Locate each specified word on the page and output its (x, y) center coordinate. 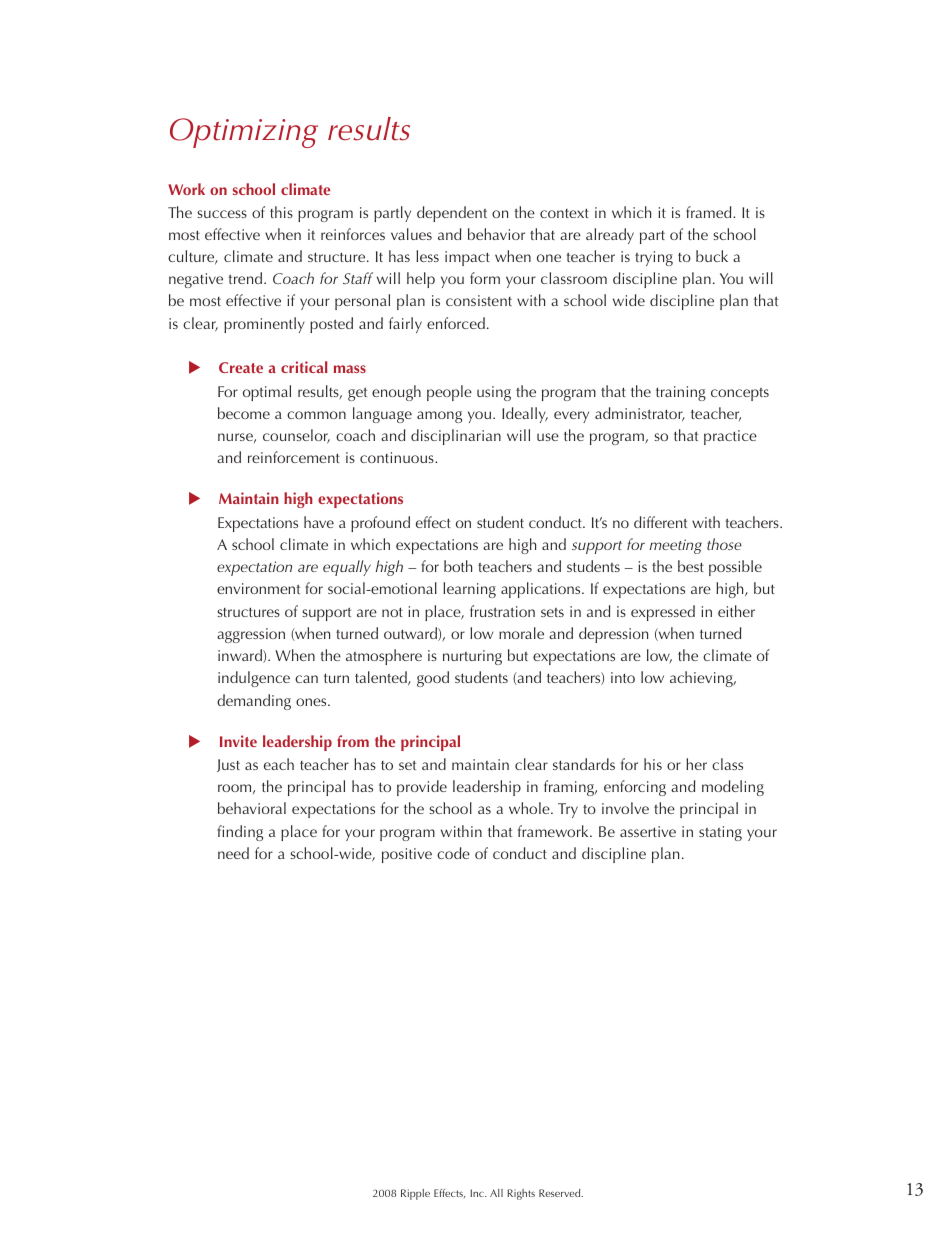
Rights (521, 1194)
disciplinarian (456, 437)
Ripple (415, 1194)
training (681, 393)
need (233, 853)
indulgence (254, 679)
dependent (452, 214)
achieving (702, 679)
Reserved (561, 1193)
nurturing (472, 657)
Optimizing (244, 133)
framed (710, 212)
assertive (648, 831)
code (453, 853)
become (244, 413)
